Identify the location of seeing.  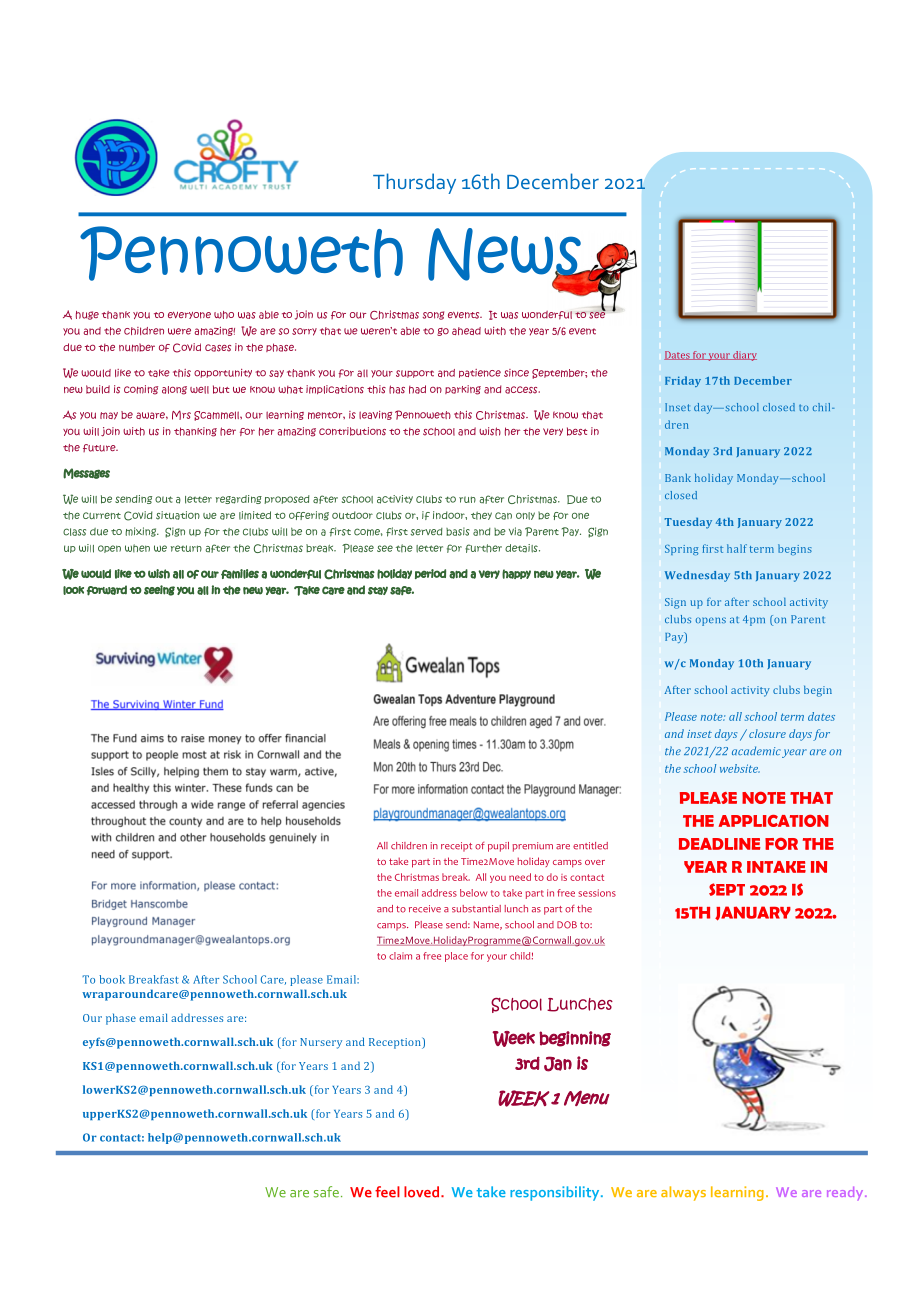
(159, 590).
